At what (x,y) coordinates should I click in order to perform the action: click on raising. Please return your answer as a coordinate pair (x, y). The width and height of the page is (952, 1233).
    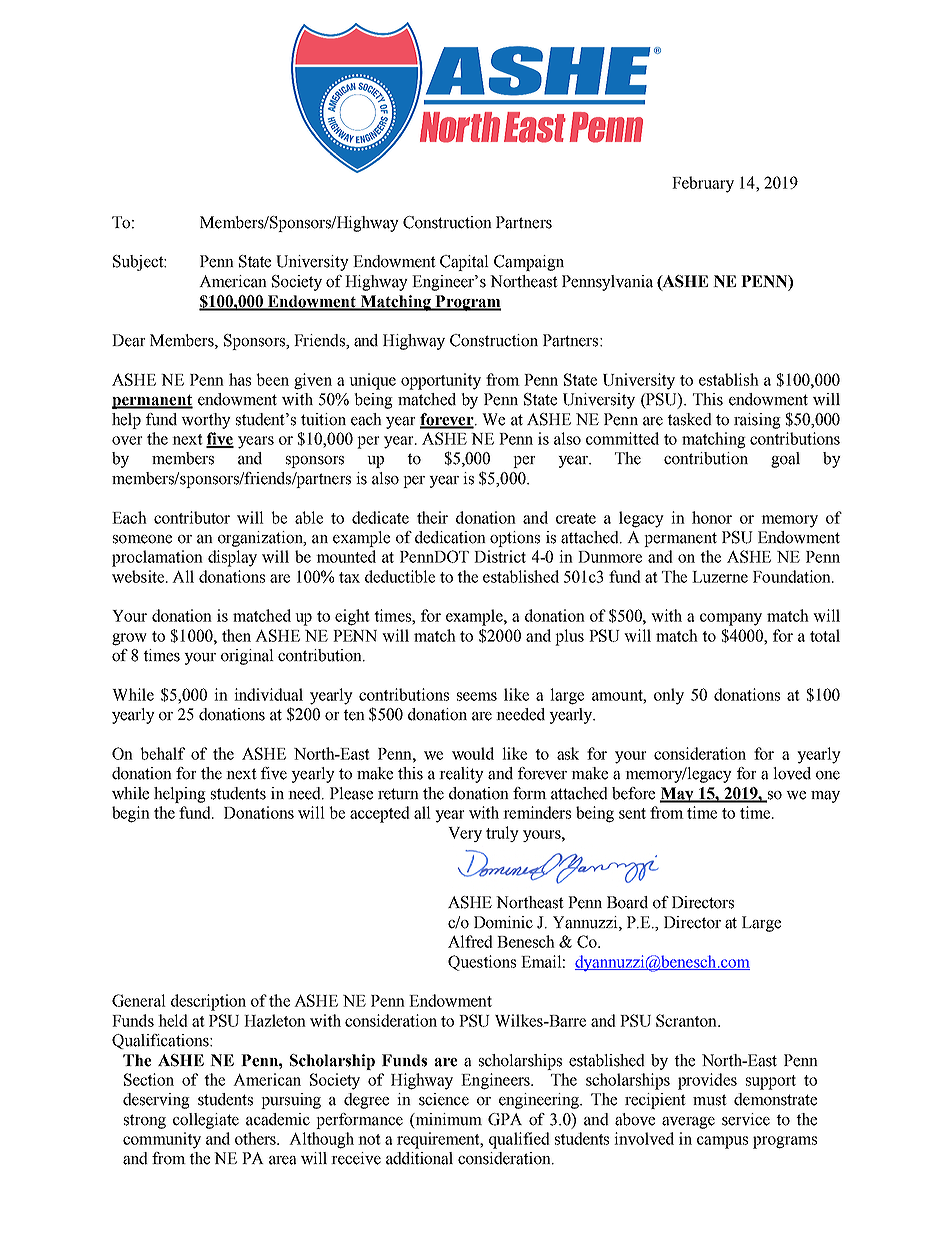
    Looking at the image, I should click on (757, 421).
